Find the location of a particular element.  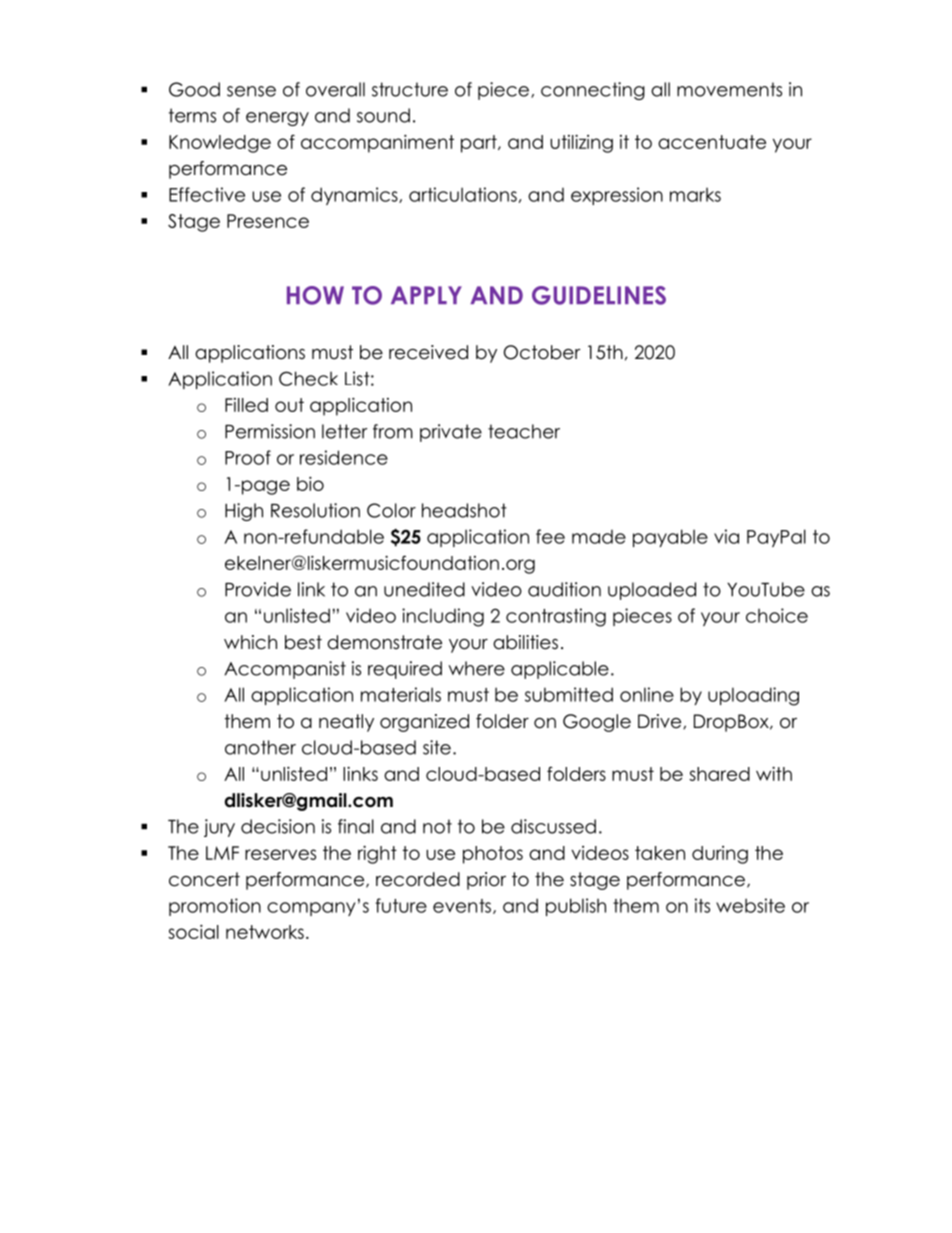

energy is located at coordinates (277, 119).
